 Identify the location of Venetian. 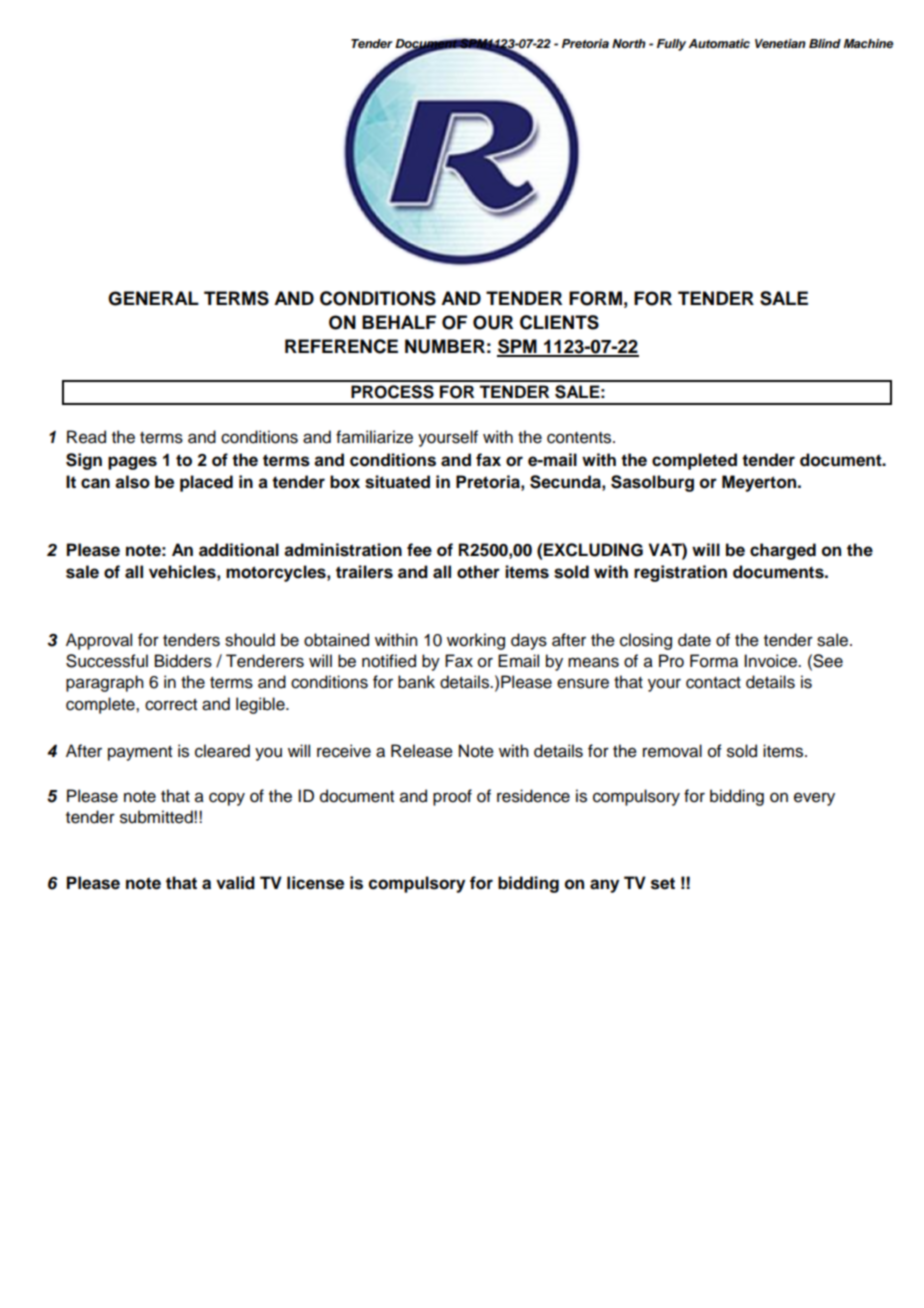
(780, 43).
